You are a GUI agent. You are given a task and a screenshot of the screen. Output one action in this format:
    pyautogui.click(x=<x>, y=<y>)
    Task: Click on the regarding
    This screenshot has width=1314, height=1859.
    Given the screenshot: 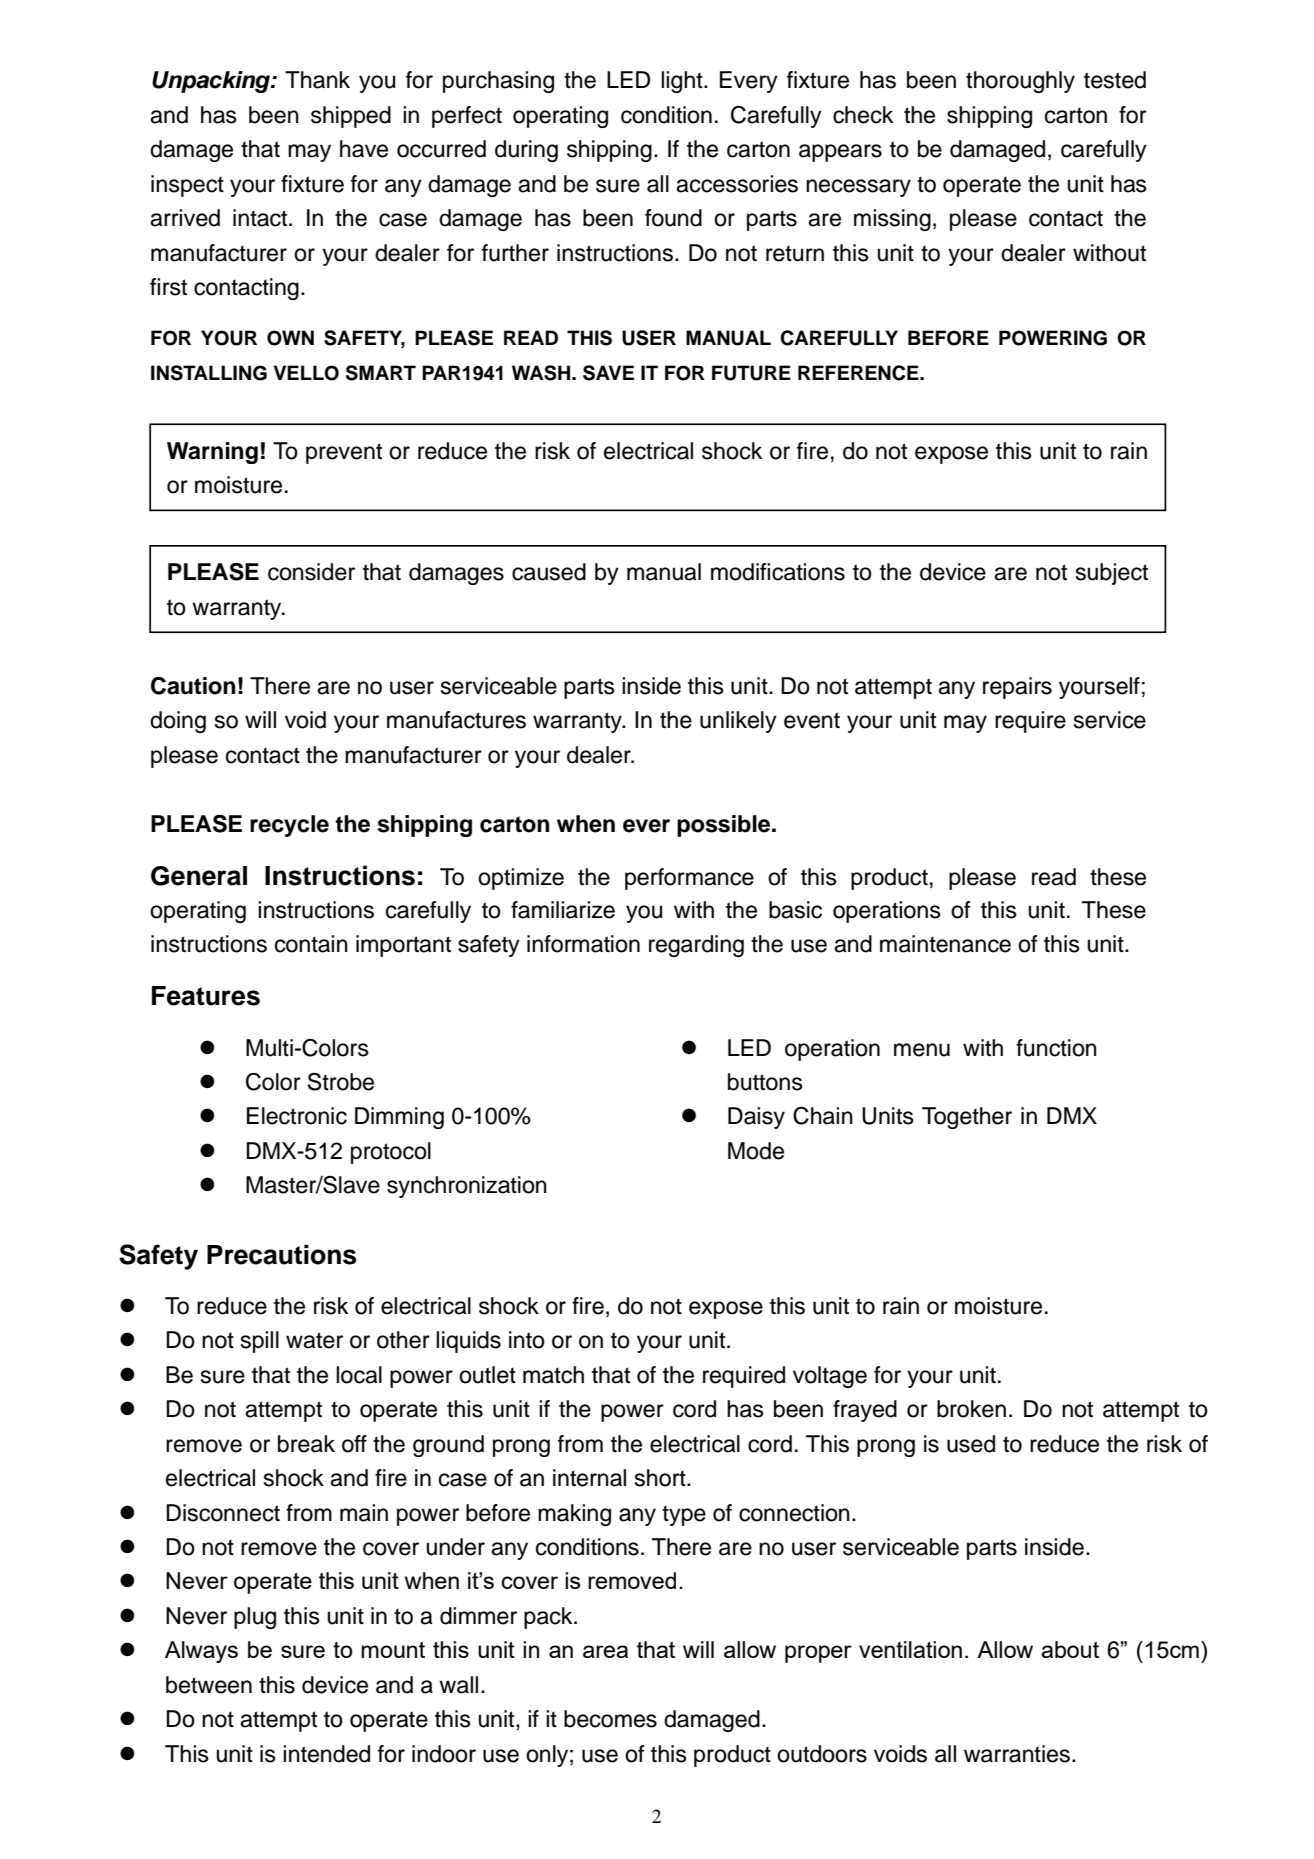 What is the action you would take?
    pyautogui.click(x=696, y=946)
